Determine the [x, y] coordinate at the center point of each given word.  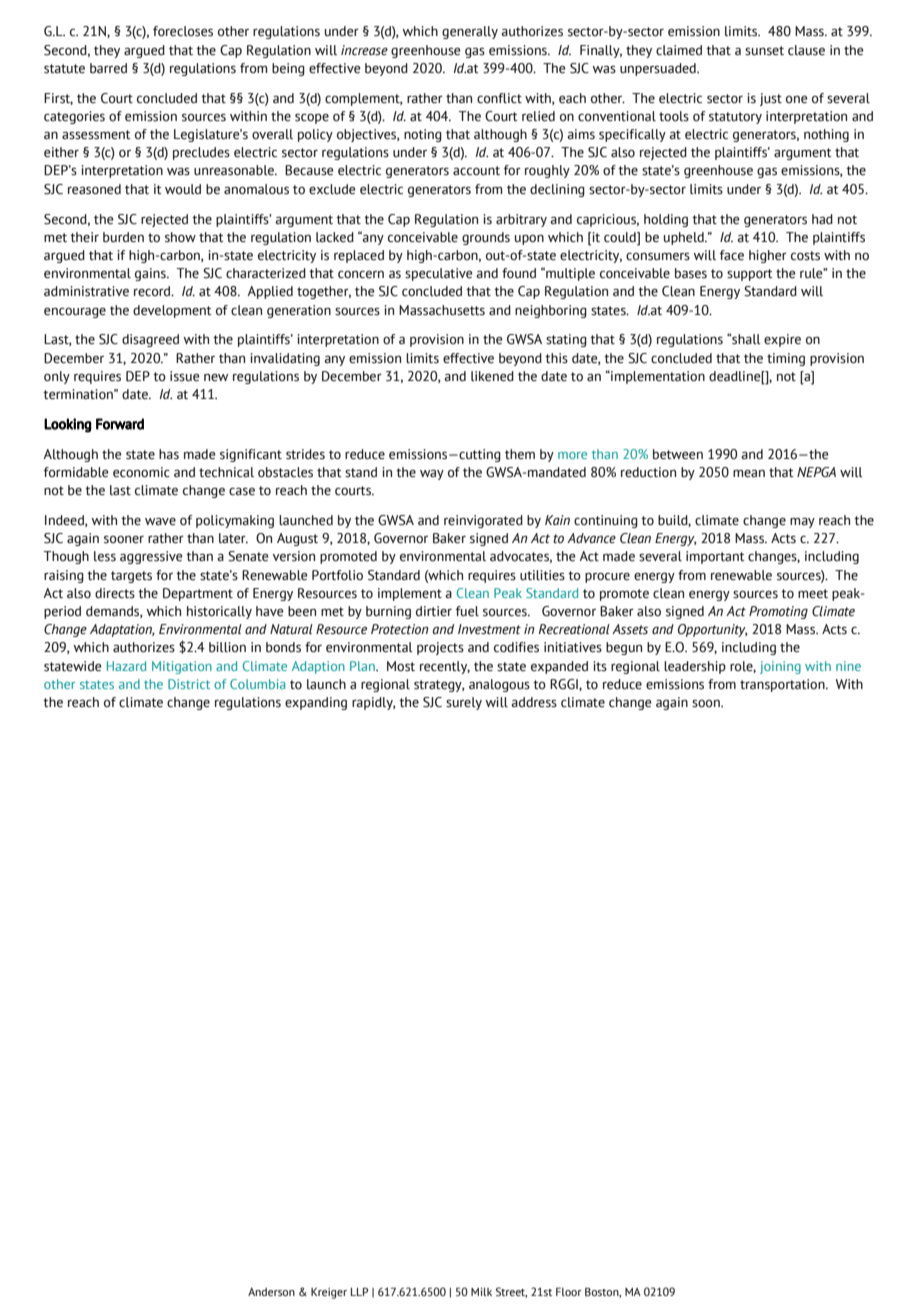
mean [749, 473]
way [432, 475]
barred [108, 68]
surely [464, 703]
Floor [568, 1291]
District [189, 684]
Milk [481, 1292]
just [771, 99]
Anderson [271, 1291]
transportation [783, 685]
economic [141, 472]
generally [470, 32]
